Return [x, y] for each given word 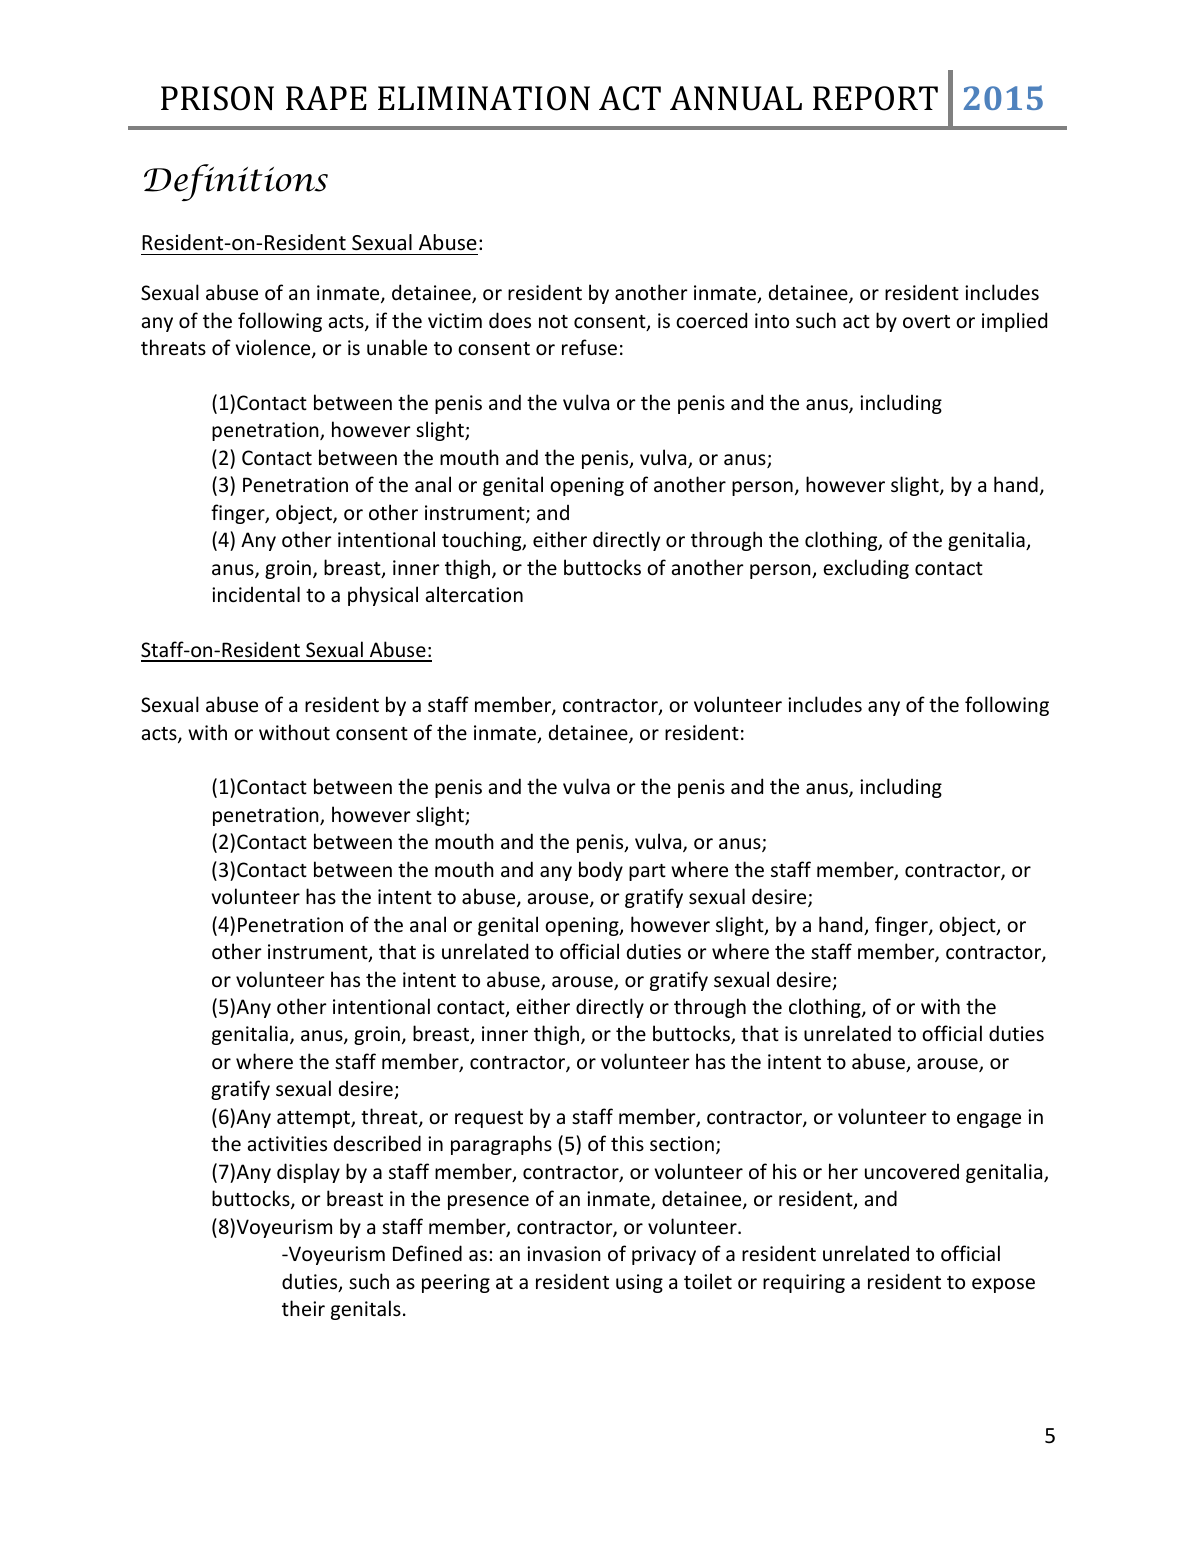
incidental [256, 594]
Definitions [236, 182]
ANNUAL [736, 98]
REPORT [875, 98]
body [601, 871]
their [303, 1308]
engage [989, 1120]
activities [287, 1143]
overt [926, 322]
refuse [589, 347]
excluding [866, 569]
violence [274, 348]
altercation [474, 594]
